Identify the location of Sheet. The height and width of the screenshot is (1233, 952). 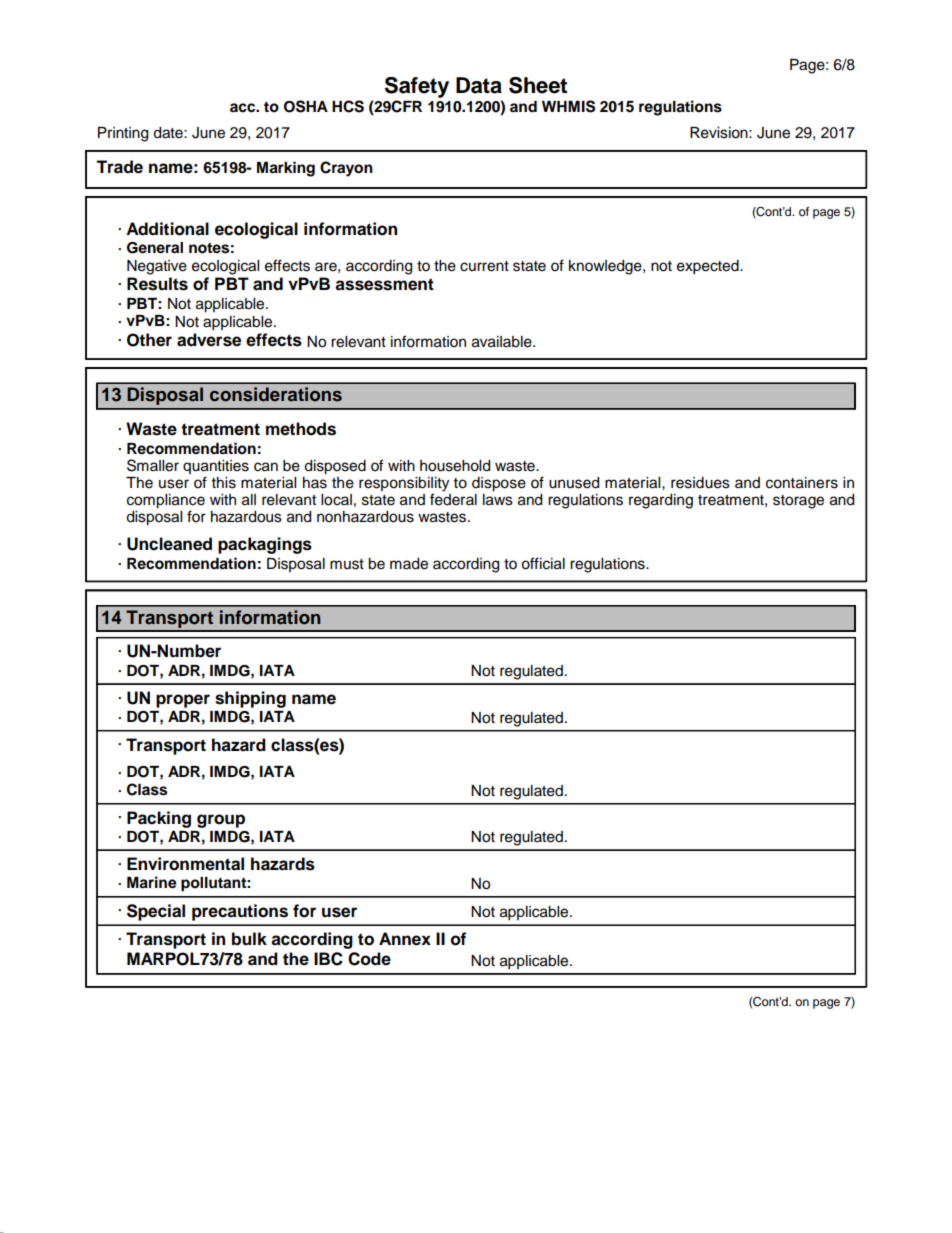
(538, 85).
